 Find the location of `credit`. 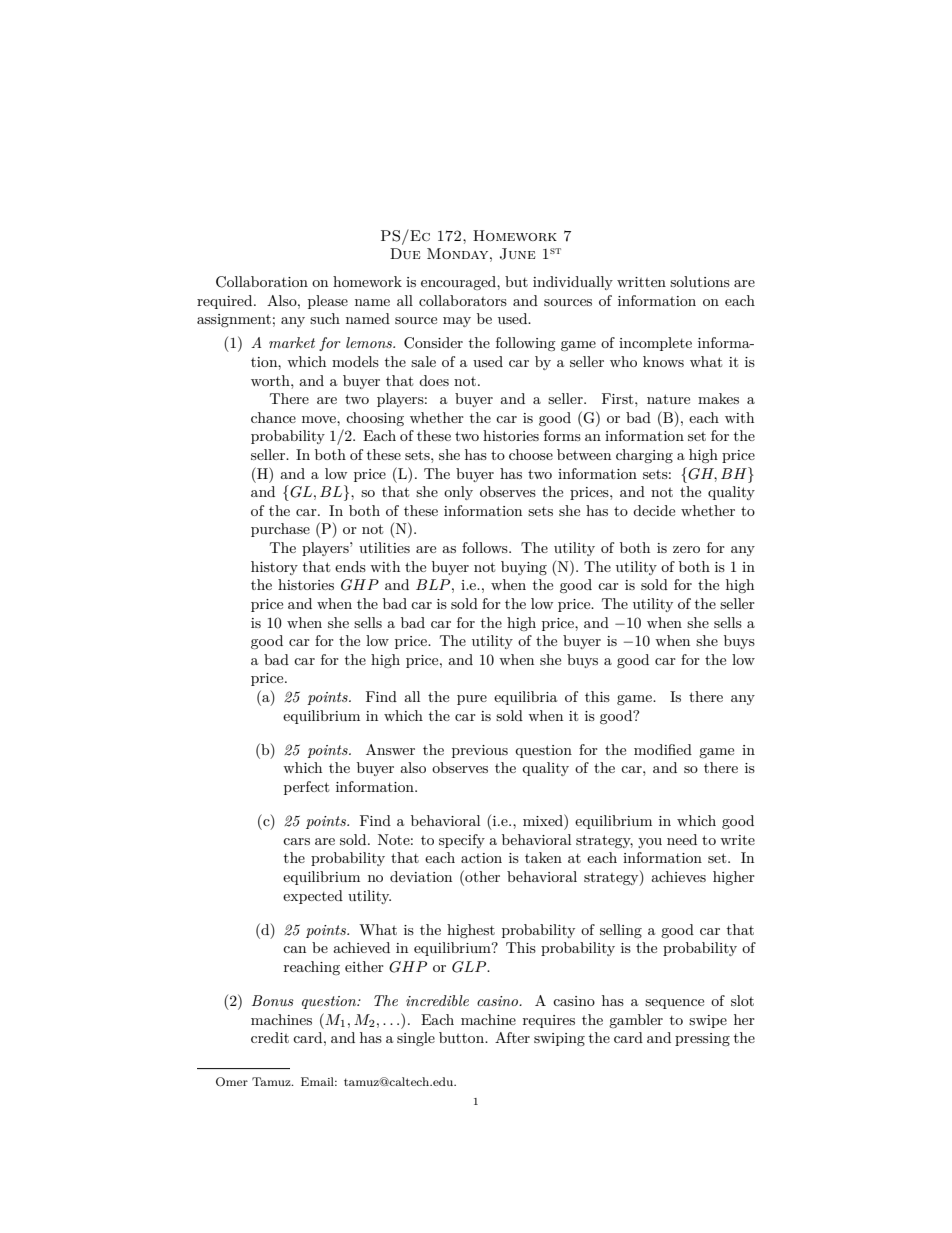

credit is located at coordinates (270, 1037).
